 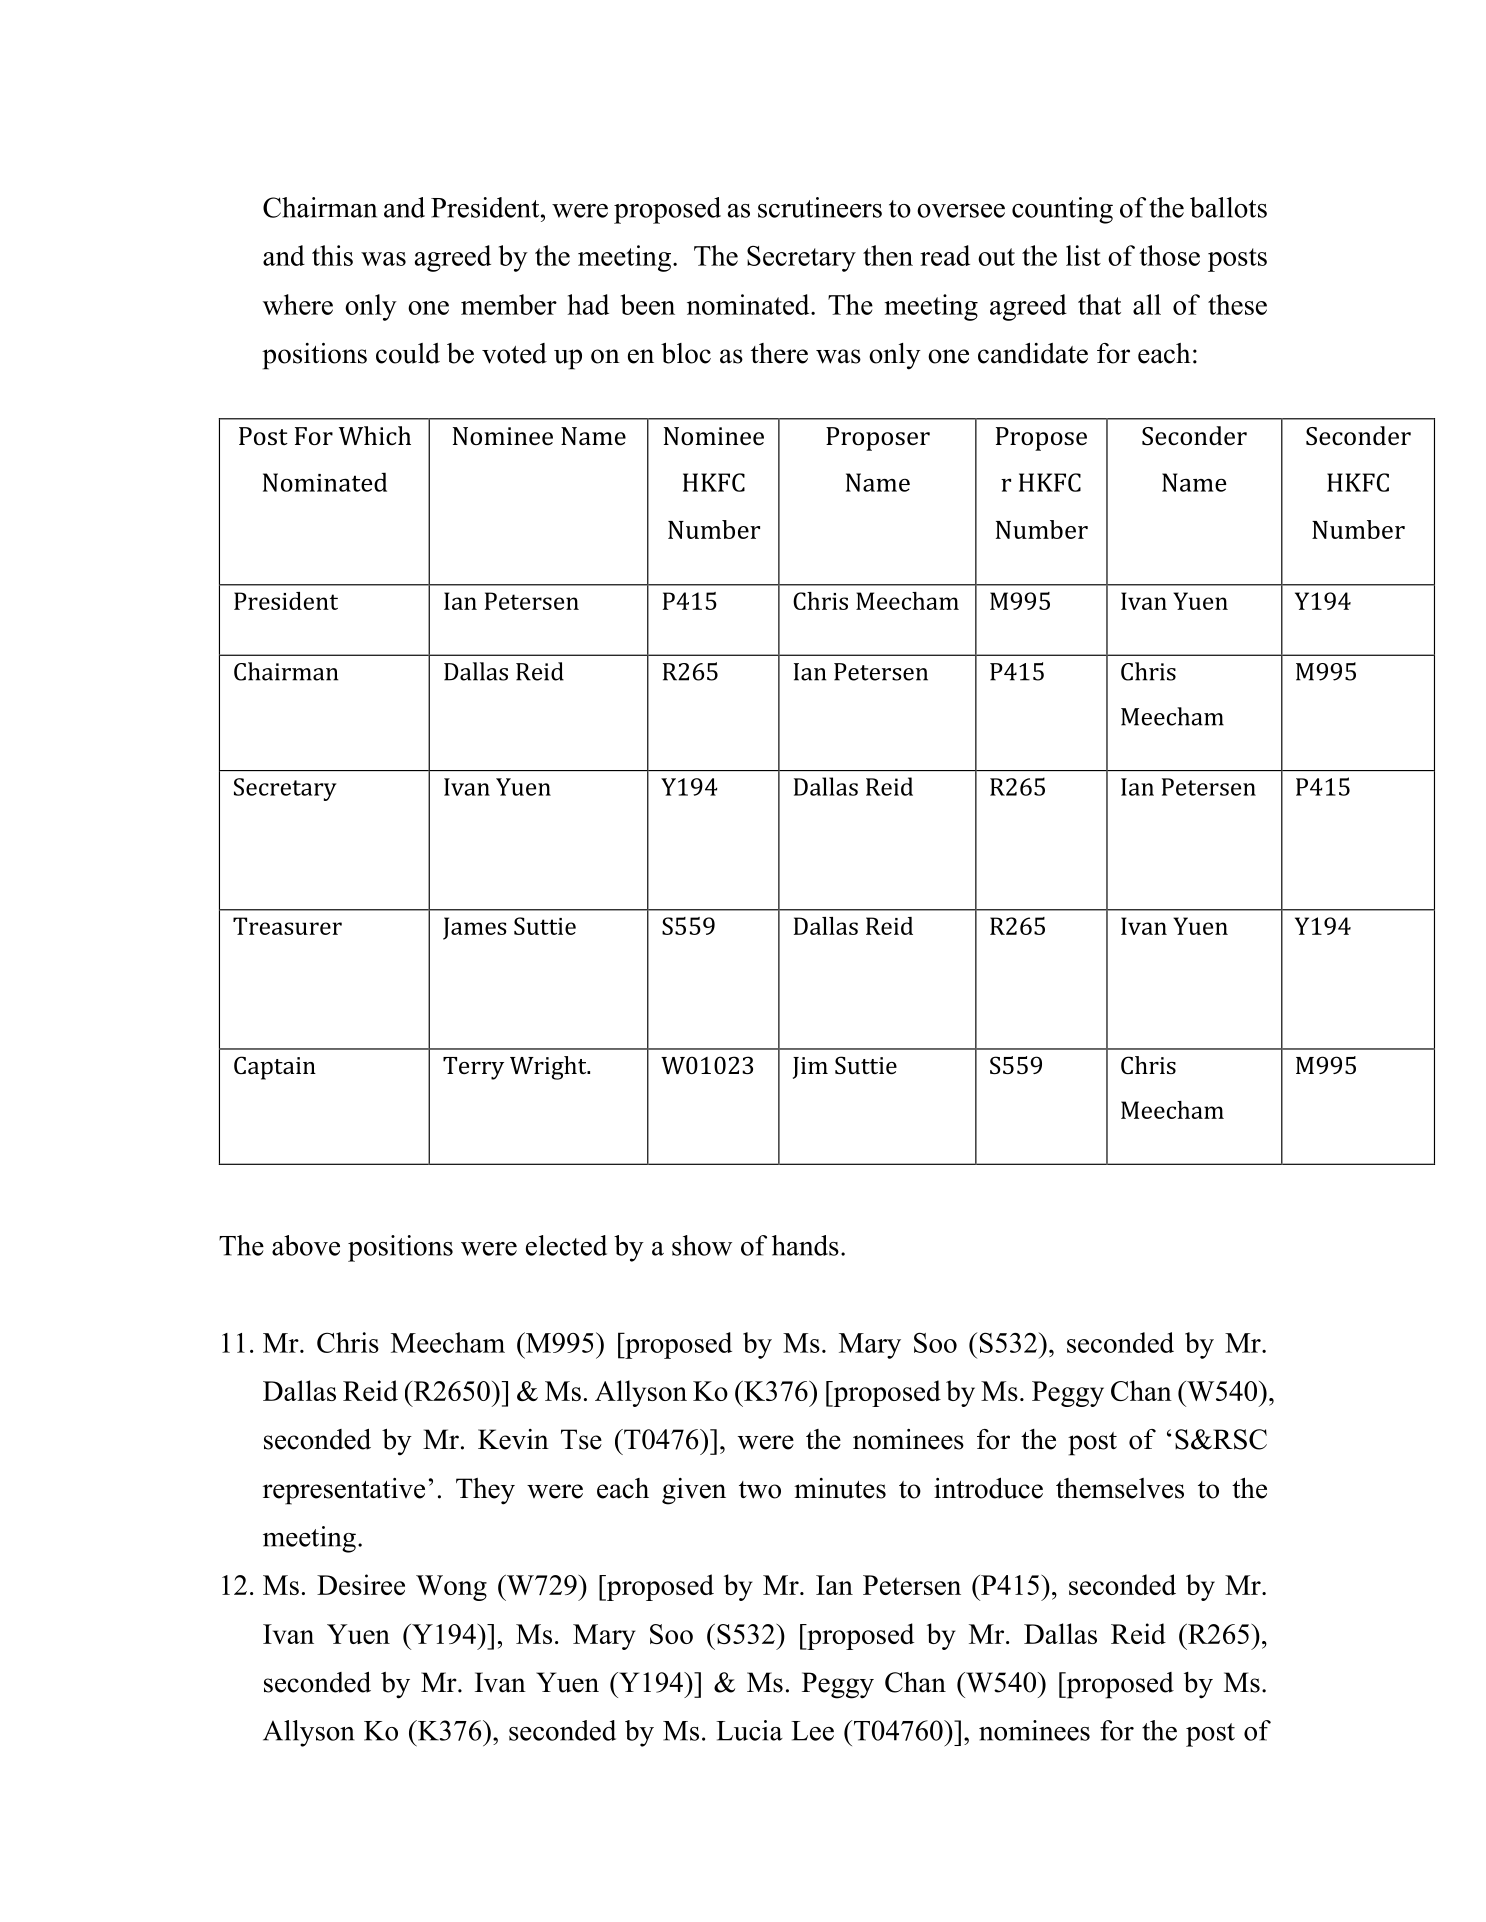 What do you see at coordinates (1120, 1488) in the page?
I see `themselves` at bounding box center [1120, 1488].
